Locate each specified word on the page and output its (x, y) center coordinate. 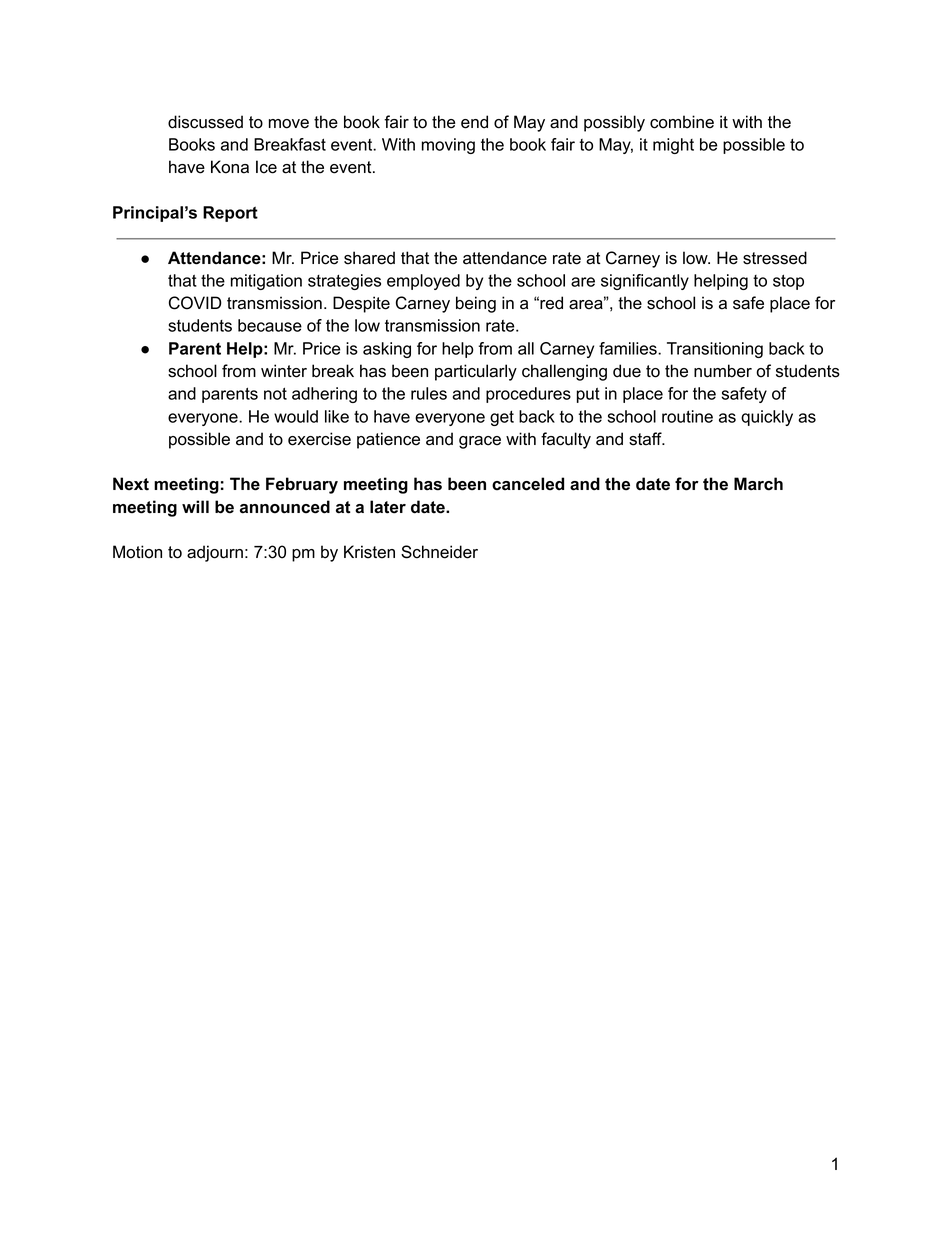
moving (448, 146)
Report (230, 214)
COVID (195, 303)
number (723, 371)
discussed (205, 122)
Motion (137, 552)
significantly (645, 282)
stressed (775, 258)
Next (131, 484)
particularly (476, 372)
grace (480, 442)
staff (646, 439)
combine (682, 122)
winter (284, 371)
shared (369, 258)
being (476, 304)
